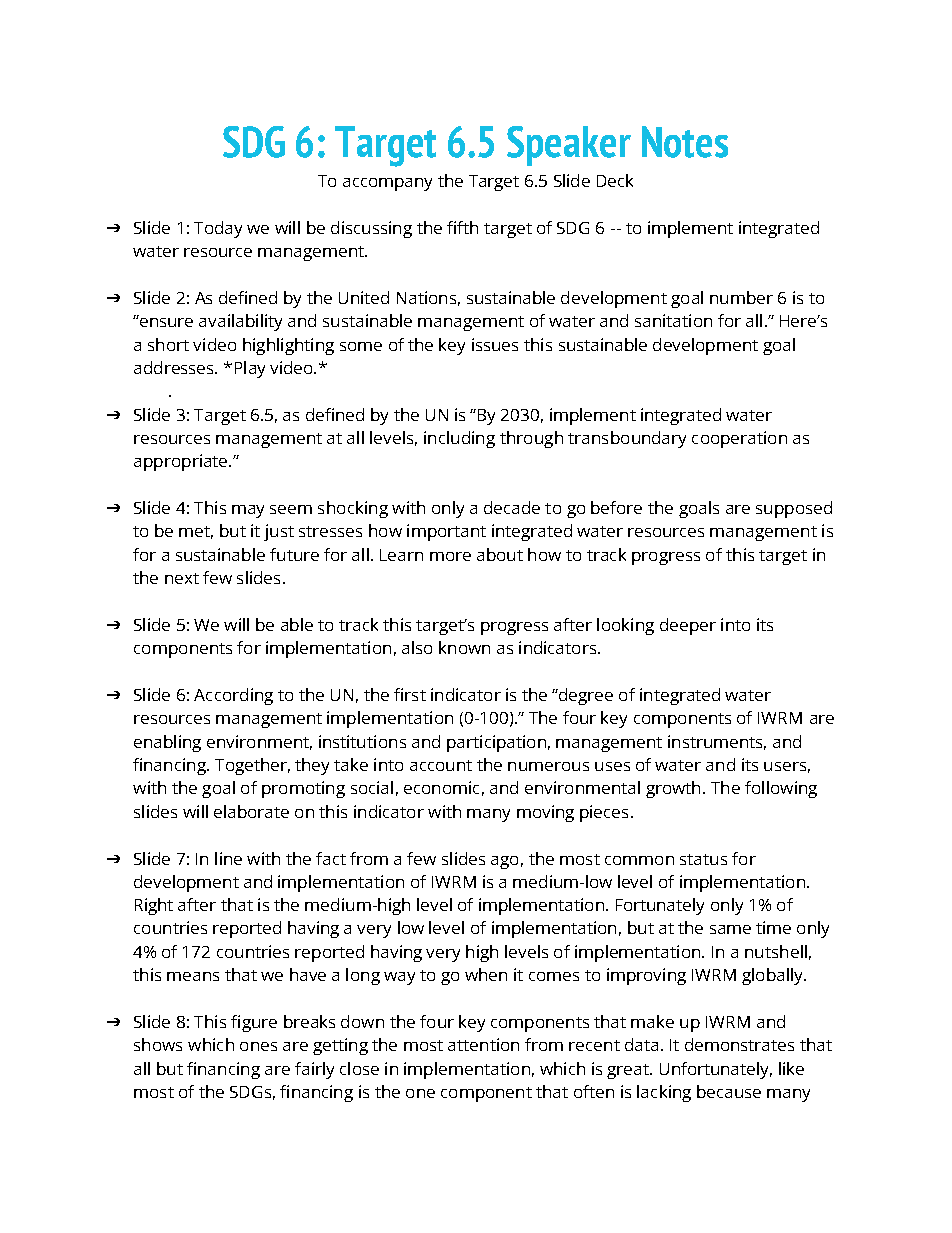 The width and height of the image is (952, 1233). Describe the element at coordinates (462, 227) in the image. I see `fifth` at that location.
